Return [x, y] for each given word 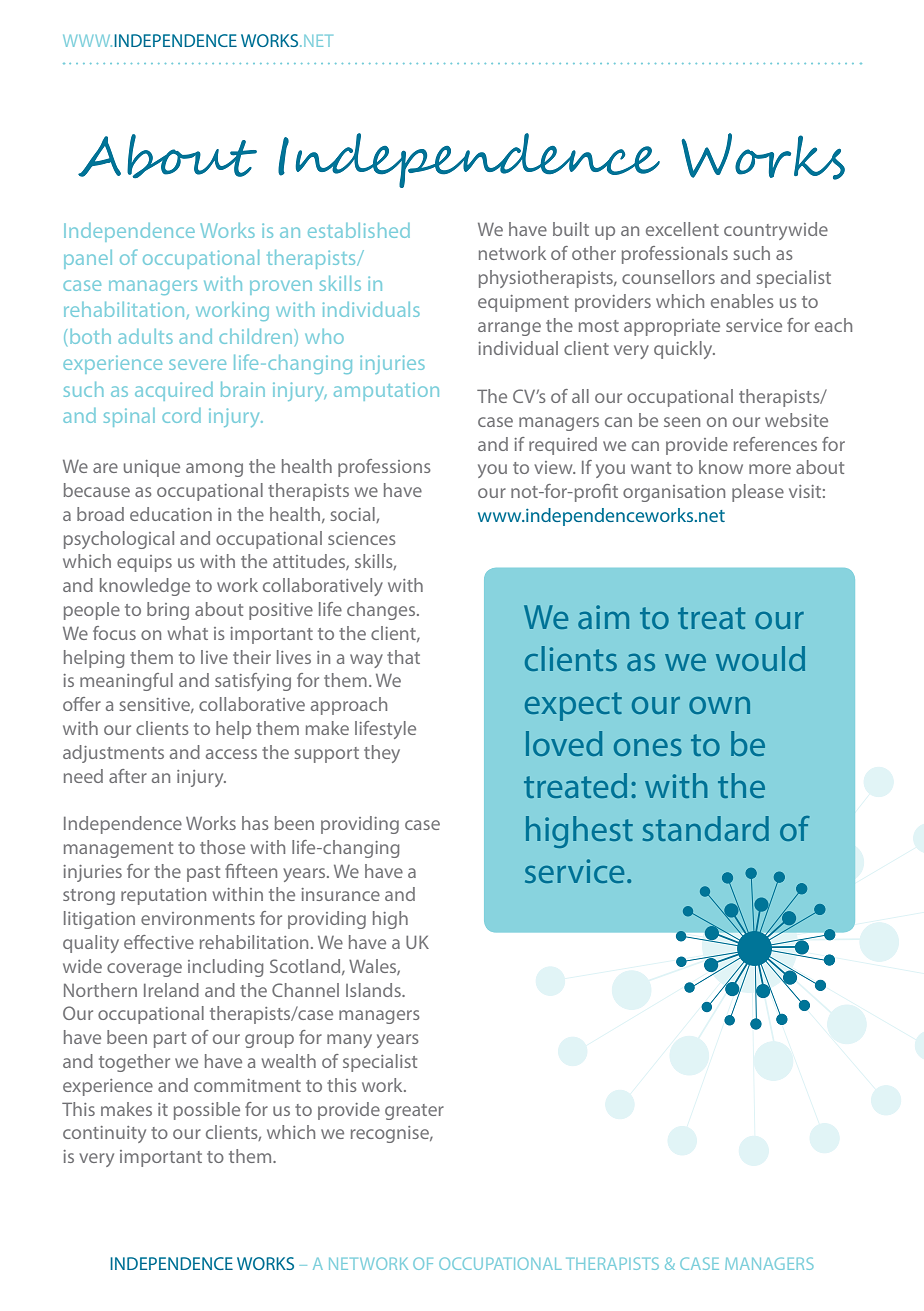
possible [207, 1111]
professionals [675, 255]
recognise [391, 1134]
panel [88, 259]
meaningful [126, 682]
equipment [523, 303]
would [760, 658]
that [403, 657]
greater [414, 1112]
